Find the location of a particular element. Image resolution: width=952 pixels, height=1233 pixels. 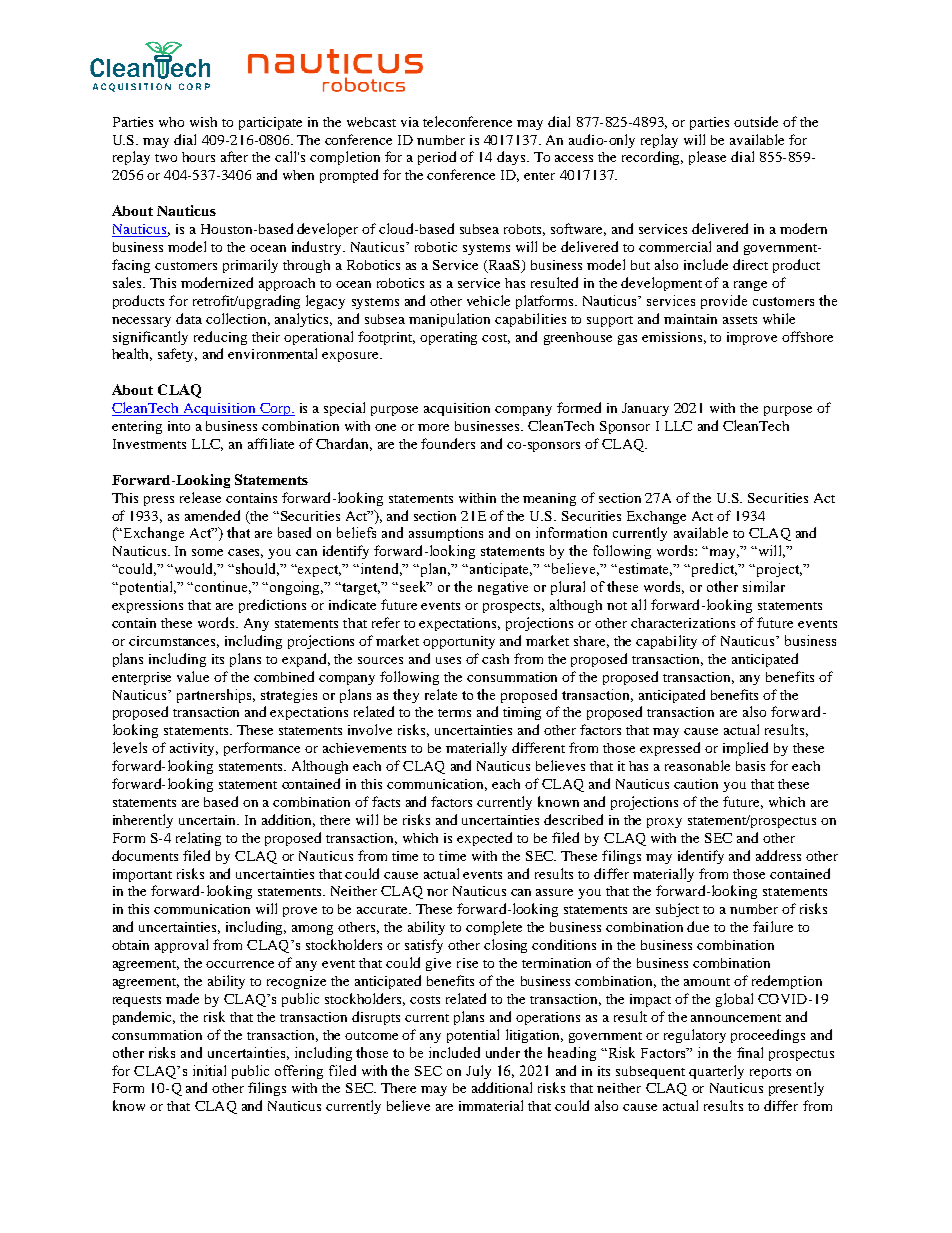

hours is located at coordinates (198, 157).
